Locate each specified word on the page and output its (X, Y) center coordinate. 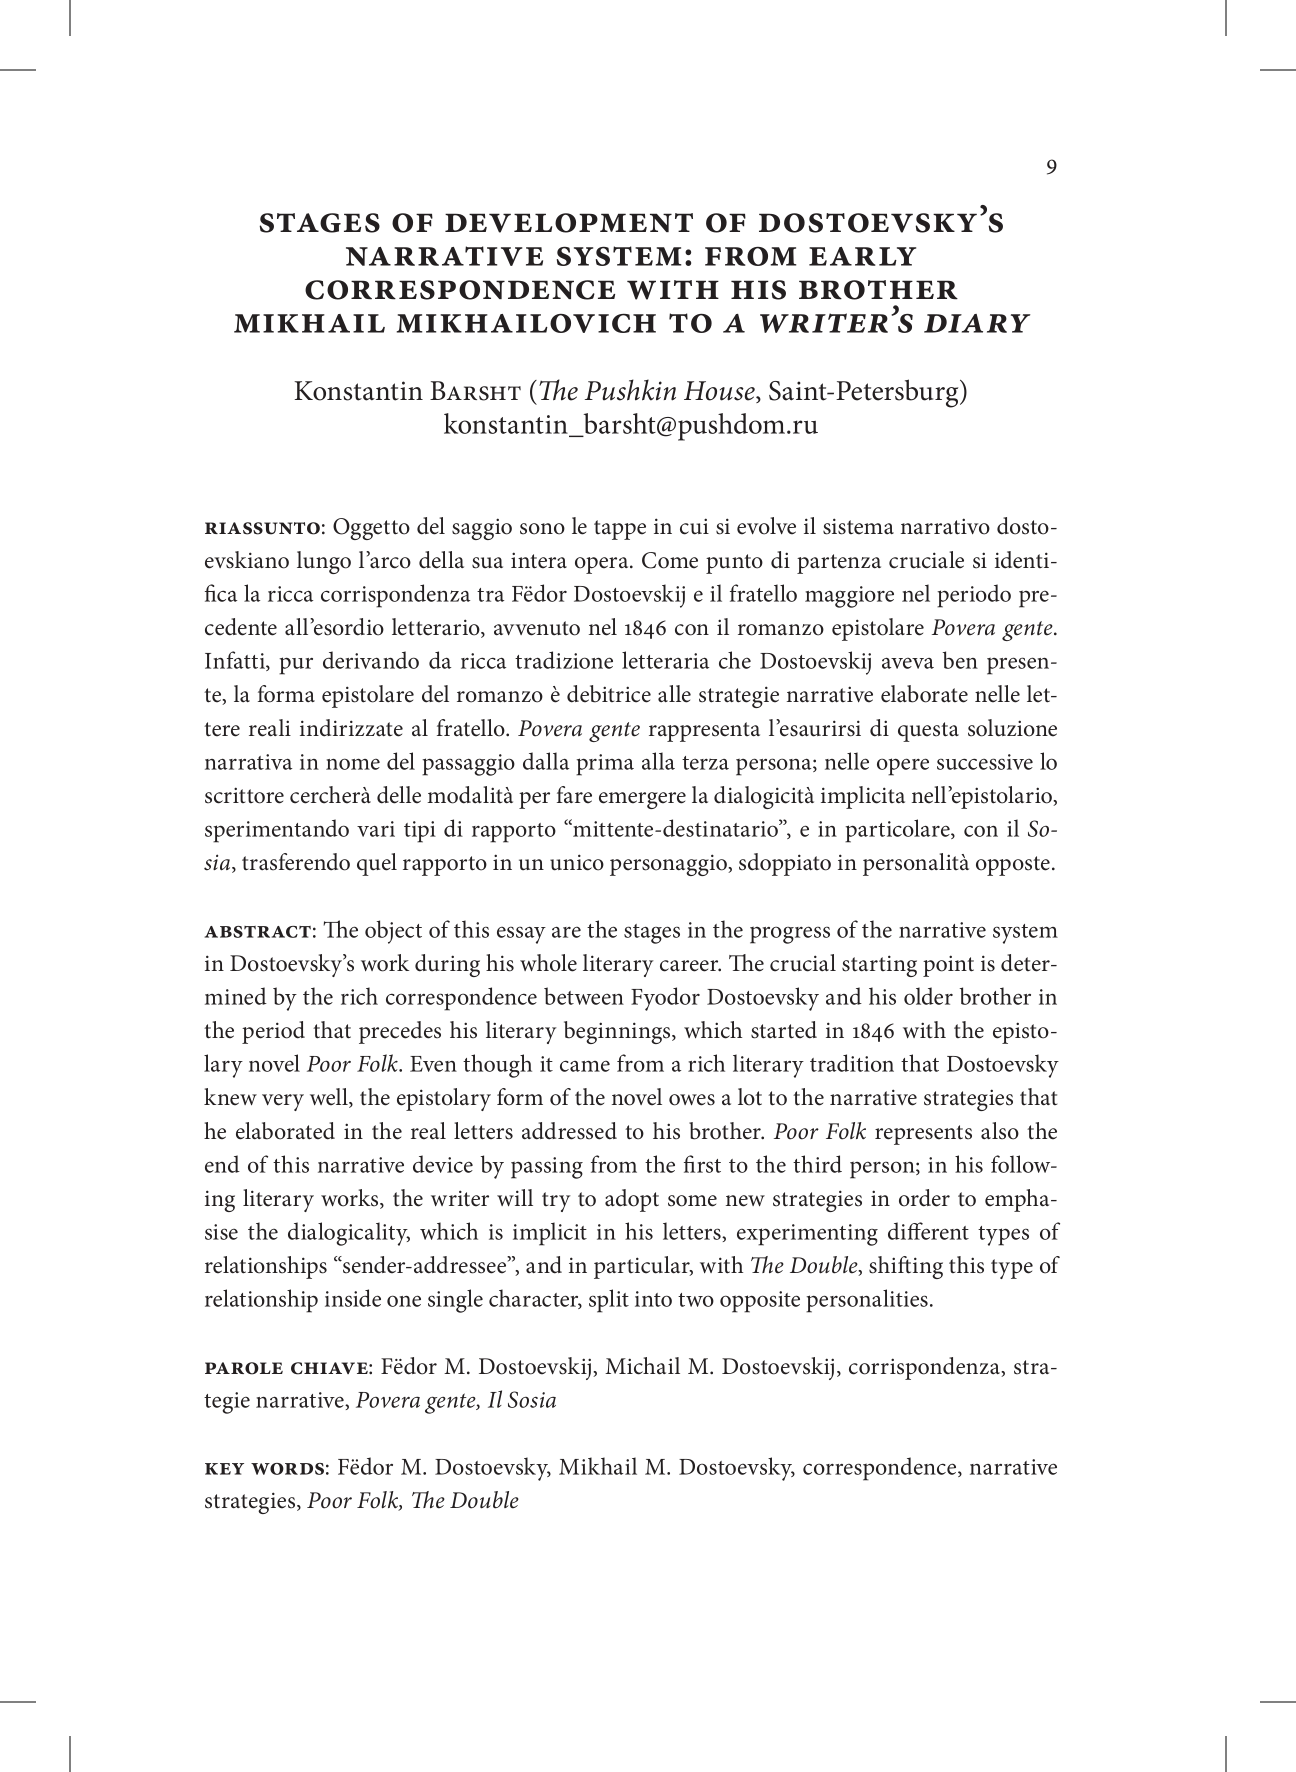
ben (960, 660)
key (224, 1469)
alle (674, 694)
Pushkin (630, 390)
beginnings (618, 1032)
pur (296, 666)
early (862, 256)
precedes (400, 1032)
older (928, 996)
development (569, 223)
